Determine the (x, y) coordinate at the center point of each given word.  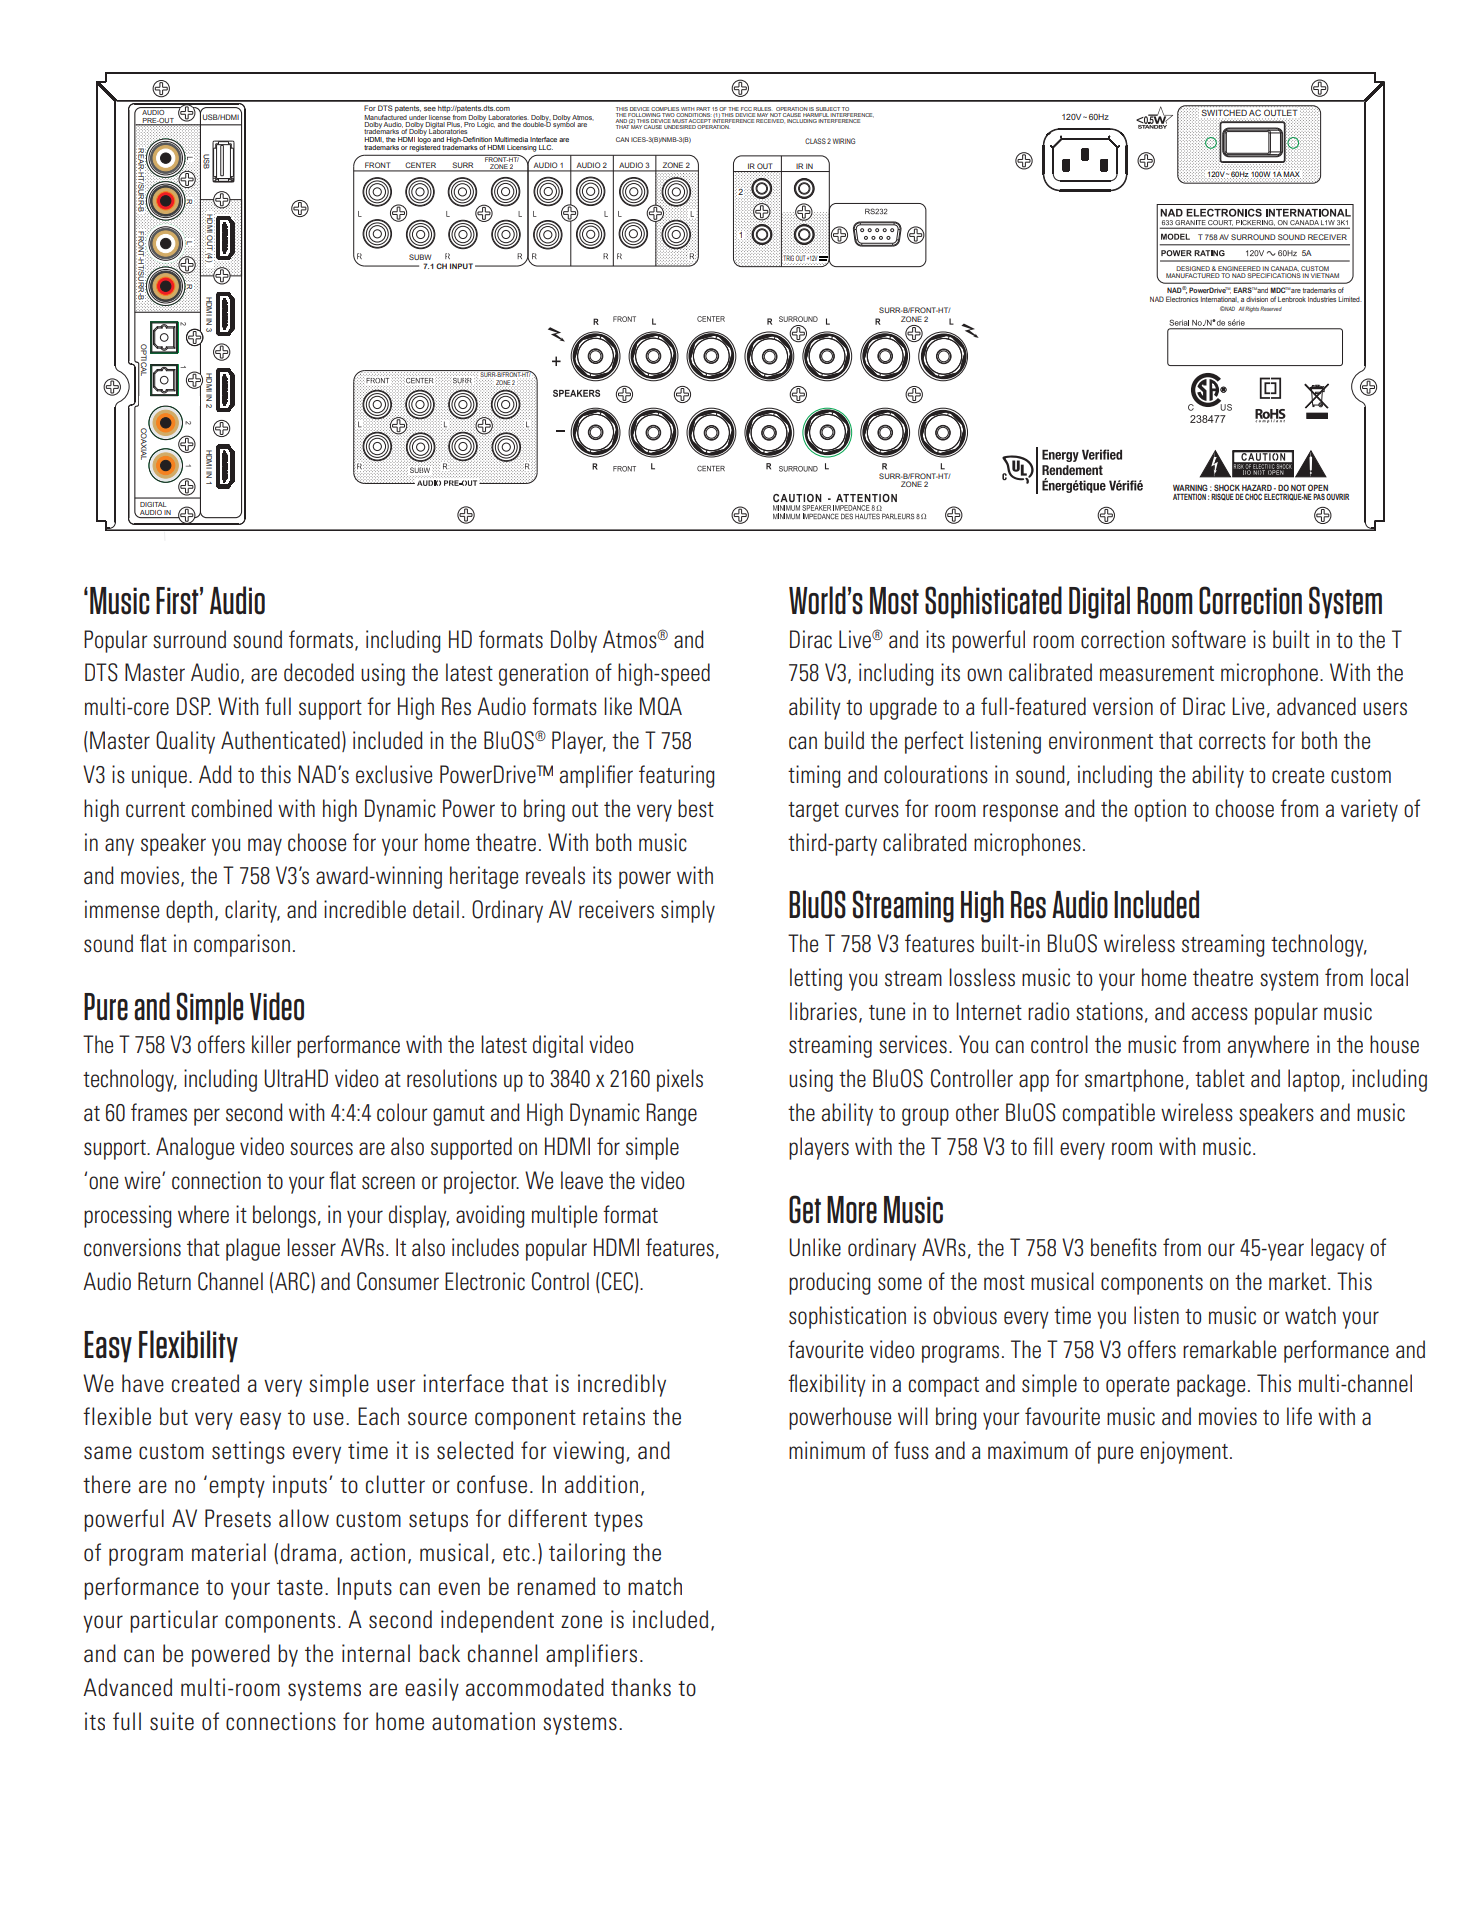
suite (172, 1721)
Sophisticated (993, 602)
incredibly (622, 1385)
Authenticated (280, 740)
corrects (1232, 742)
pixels (680, 1080)
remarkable (1229, 1349)
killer (271, 1044)
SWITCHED (1224, 113)
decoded (319, 672)
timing (814, 776)
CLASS (815, 141)
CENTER (421, 166)
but (174, 1416)
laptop (1315, 1080)
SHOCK (1227, 487)
